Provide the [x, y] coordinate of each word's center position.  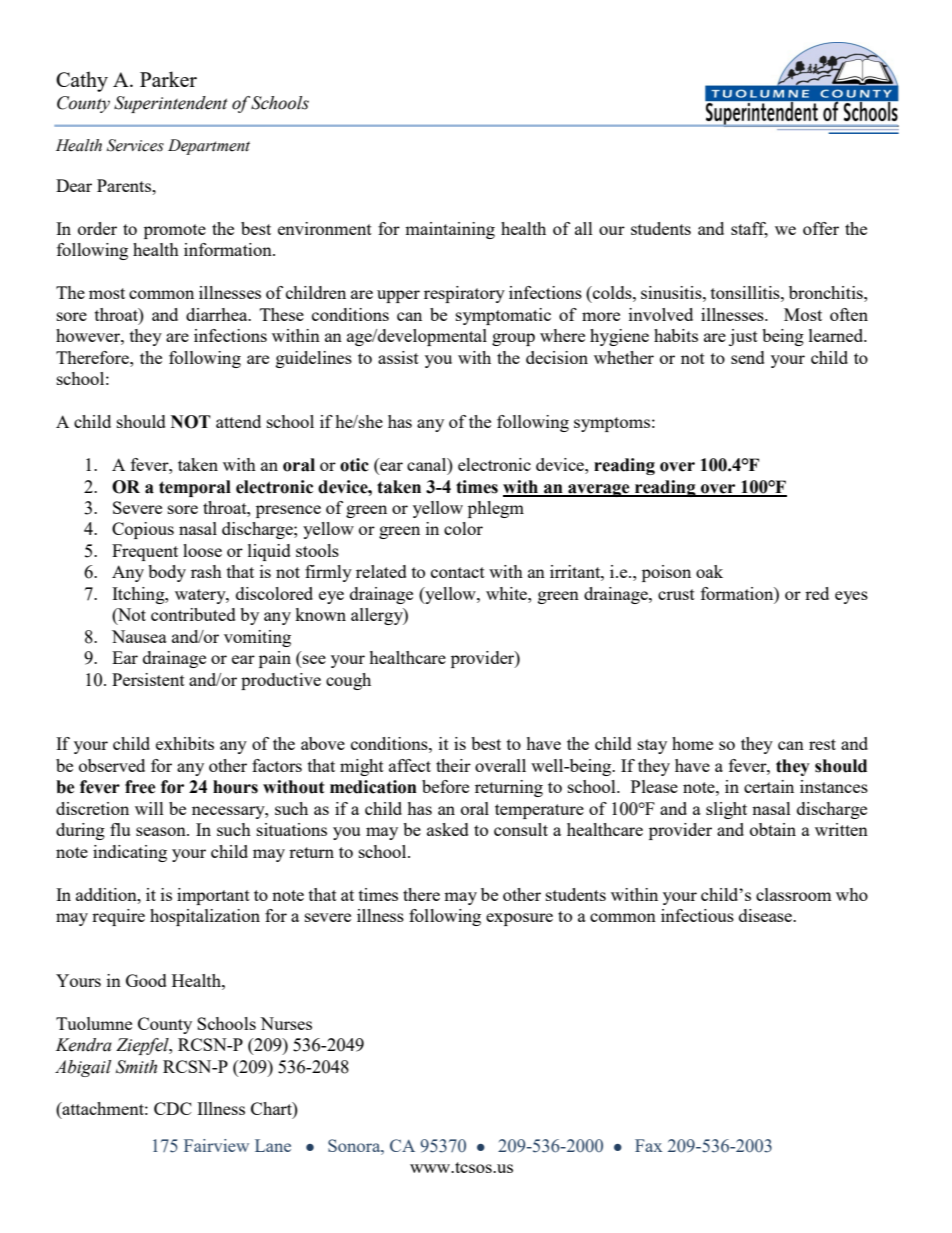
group [513, 339]
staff [749, 229]
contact [458, 572]
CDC [173, 1108]
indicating [130, 853]
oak [709, 571]
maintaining [450, 230]
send [748, 357]
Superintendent [171, 104]
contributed [193, 614]
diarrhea [218, 314]
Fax [648, 1145]
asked [448, 829]
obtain [773, 829]
